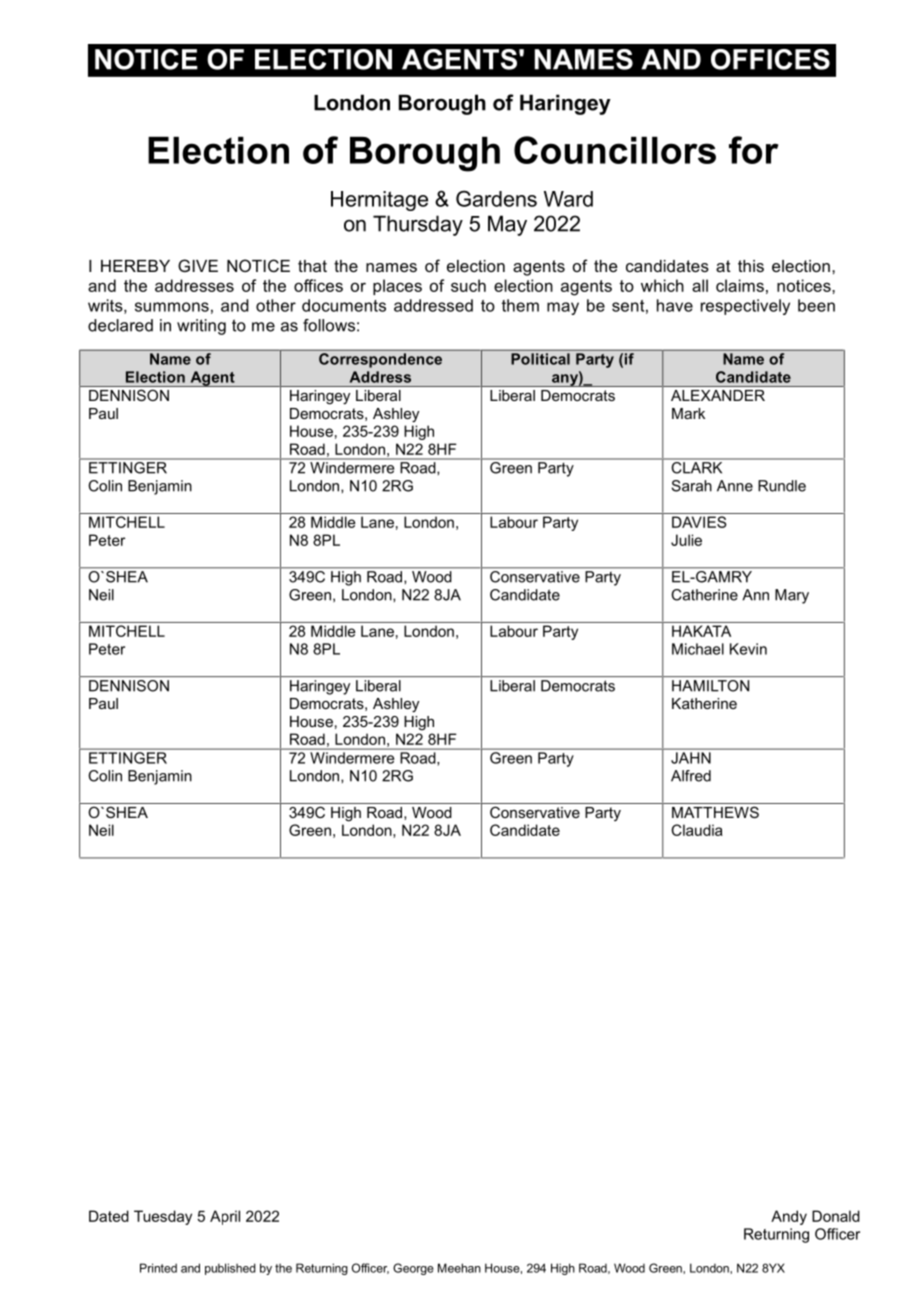 Image resolution: width=924 pixels, height=1308 pixels. What do you see at coordinates (686, 540) in the page?
I see `Julie` at bounding box center [686, 540].
